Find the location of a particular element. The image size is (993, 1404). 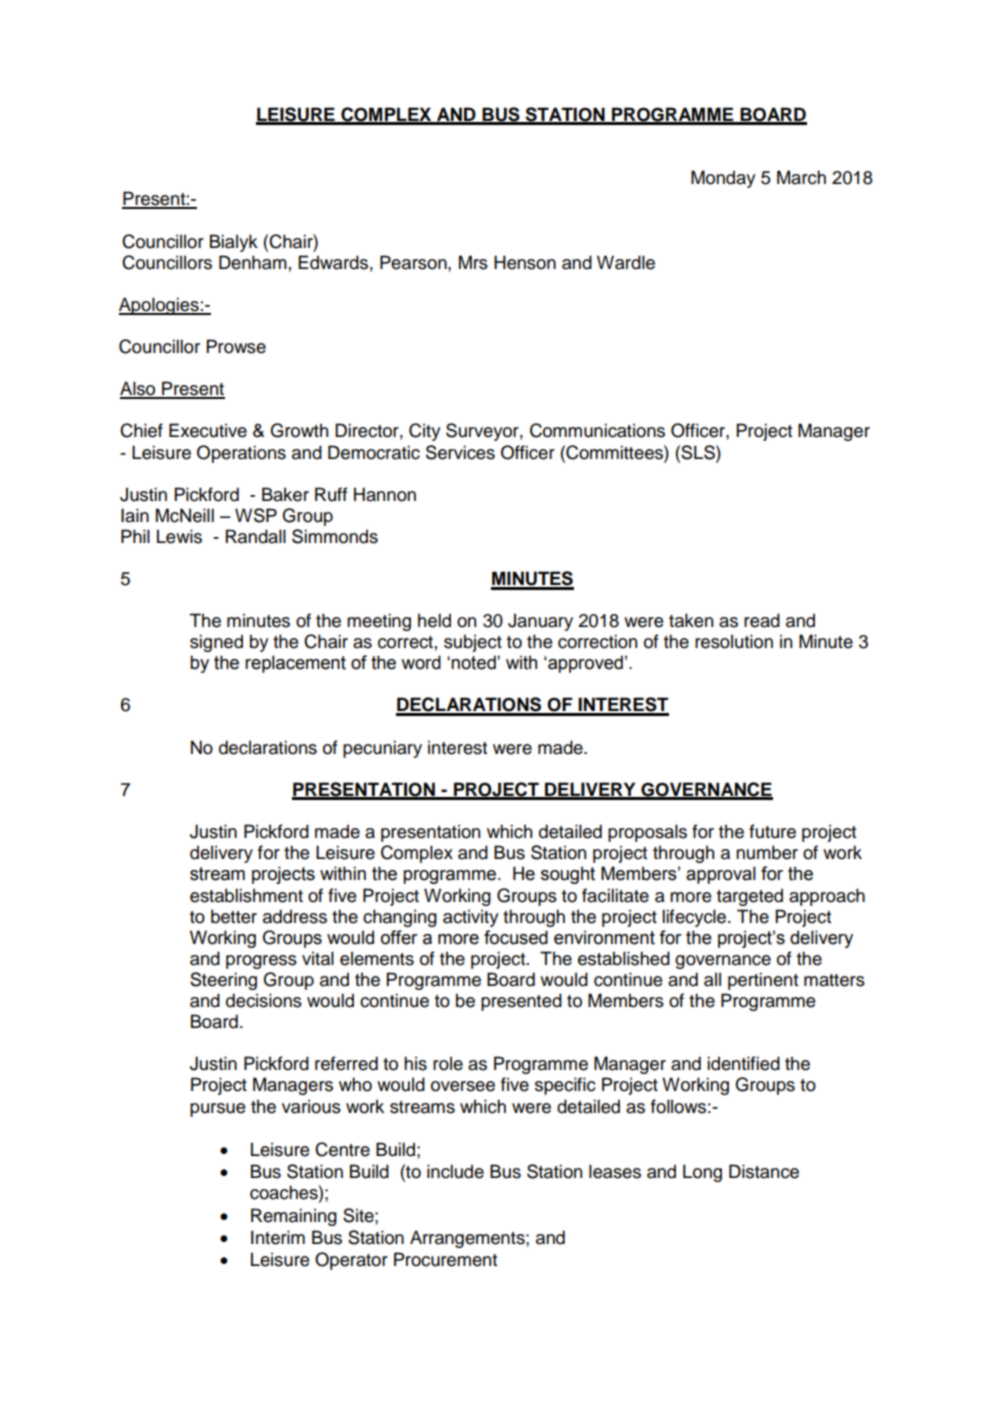

noted is located at coordinates (474, 662).
